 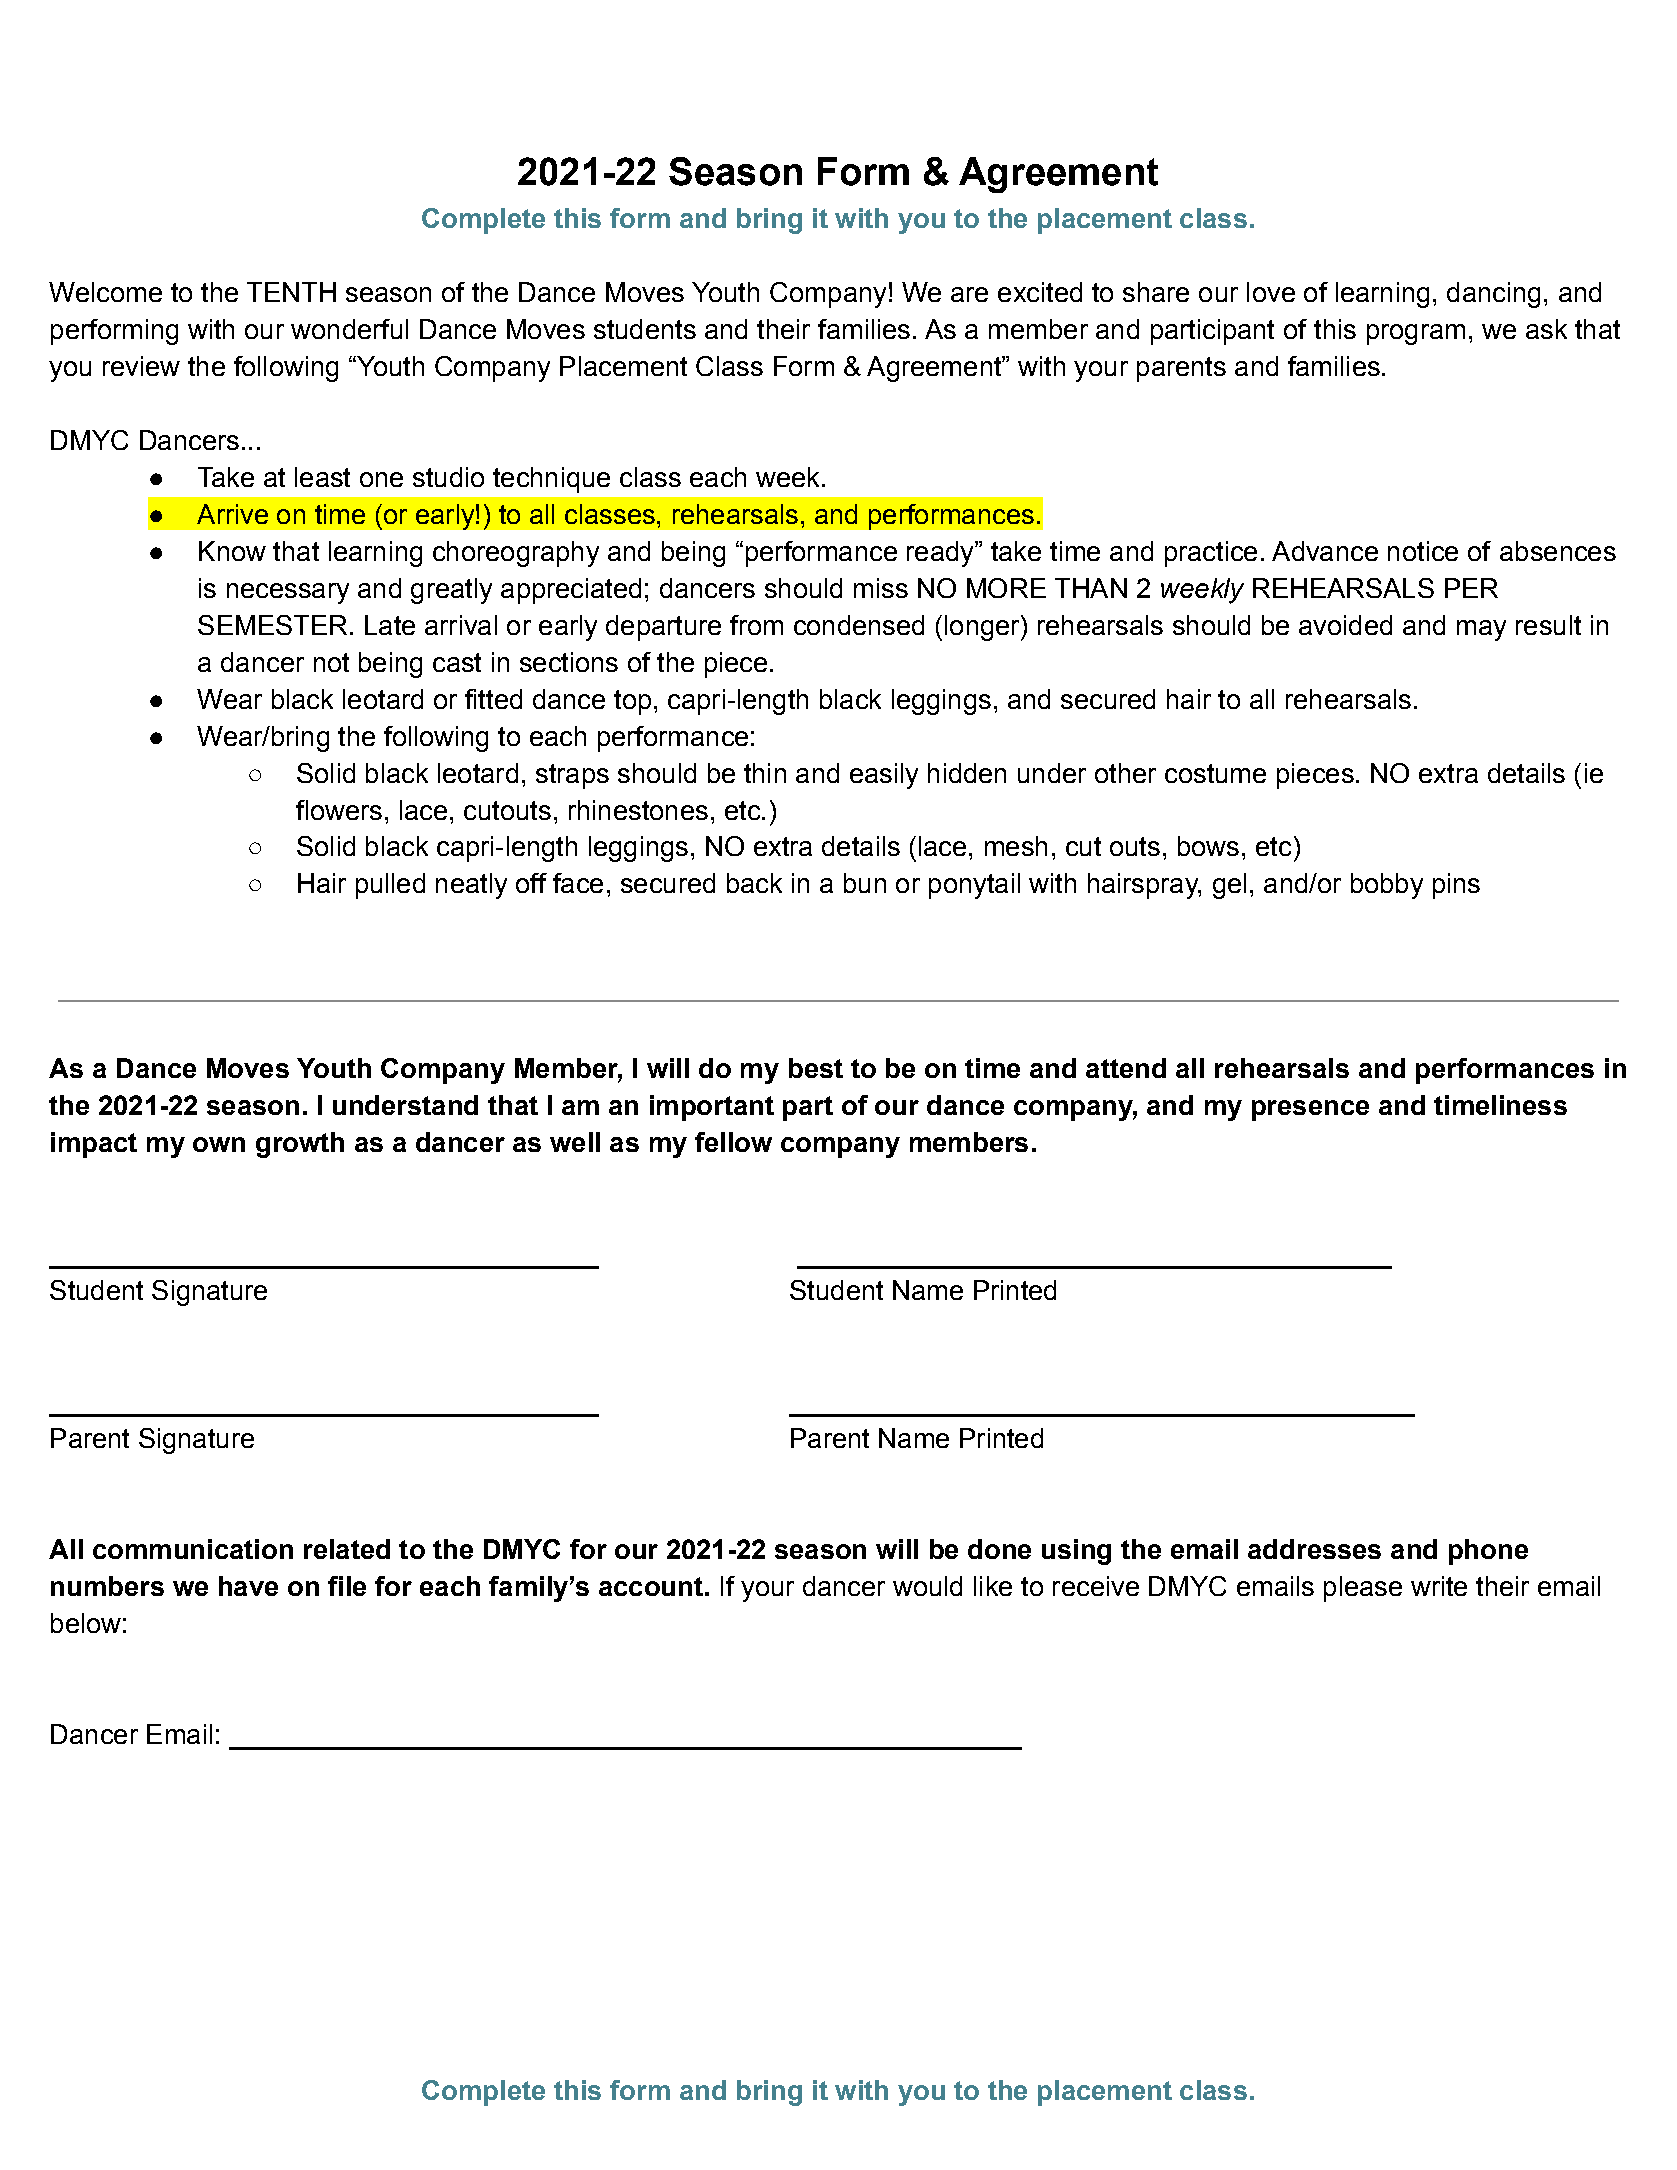 What do you see at coordinates (349, 329) in the screenshot?
I see `wonderful` at bounding box center [349, 329].
